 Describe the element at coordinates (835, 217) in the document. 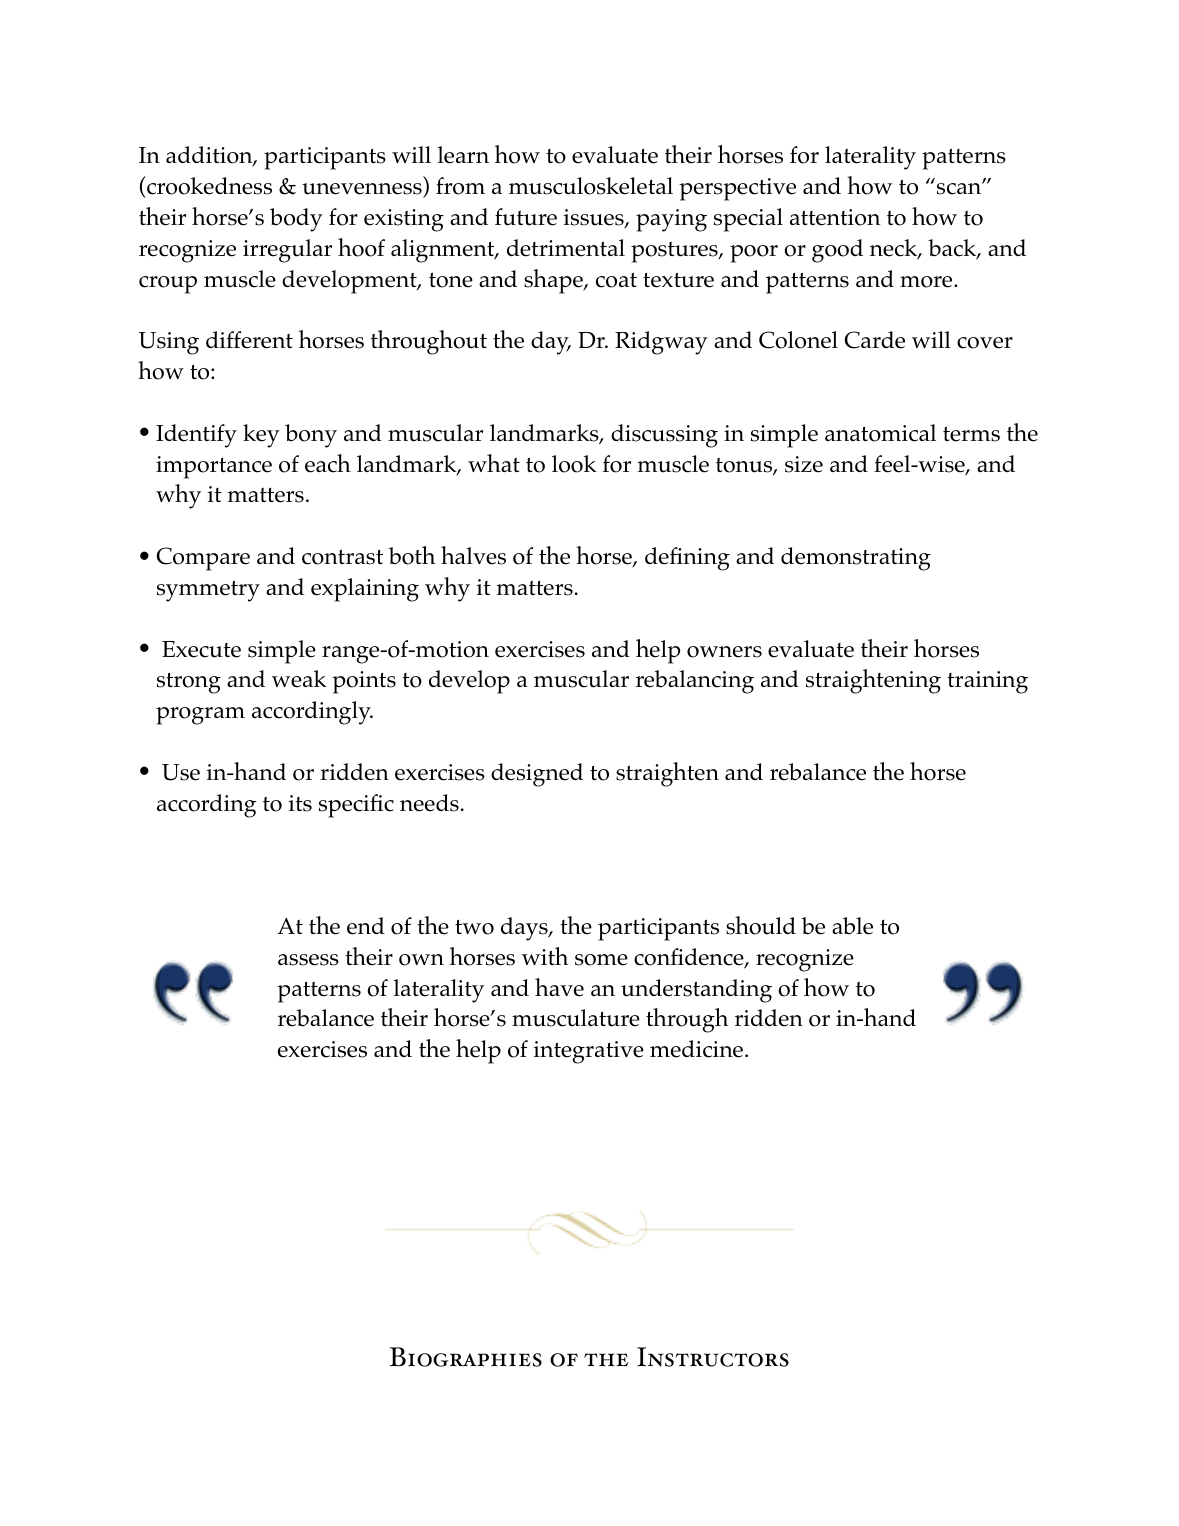

I see `attention` at that location.
